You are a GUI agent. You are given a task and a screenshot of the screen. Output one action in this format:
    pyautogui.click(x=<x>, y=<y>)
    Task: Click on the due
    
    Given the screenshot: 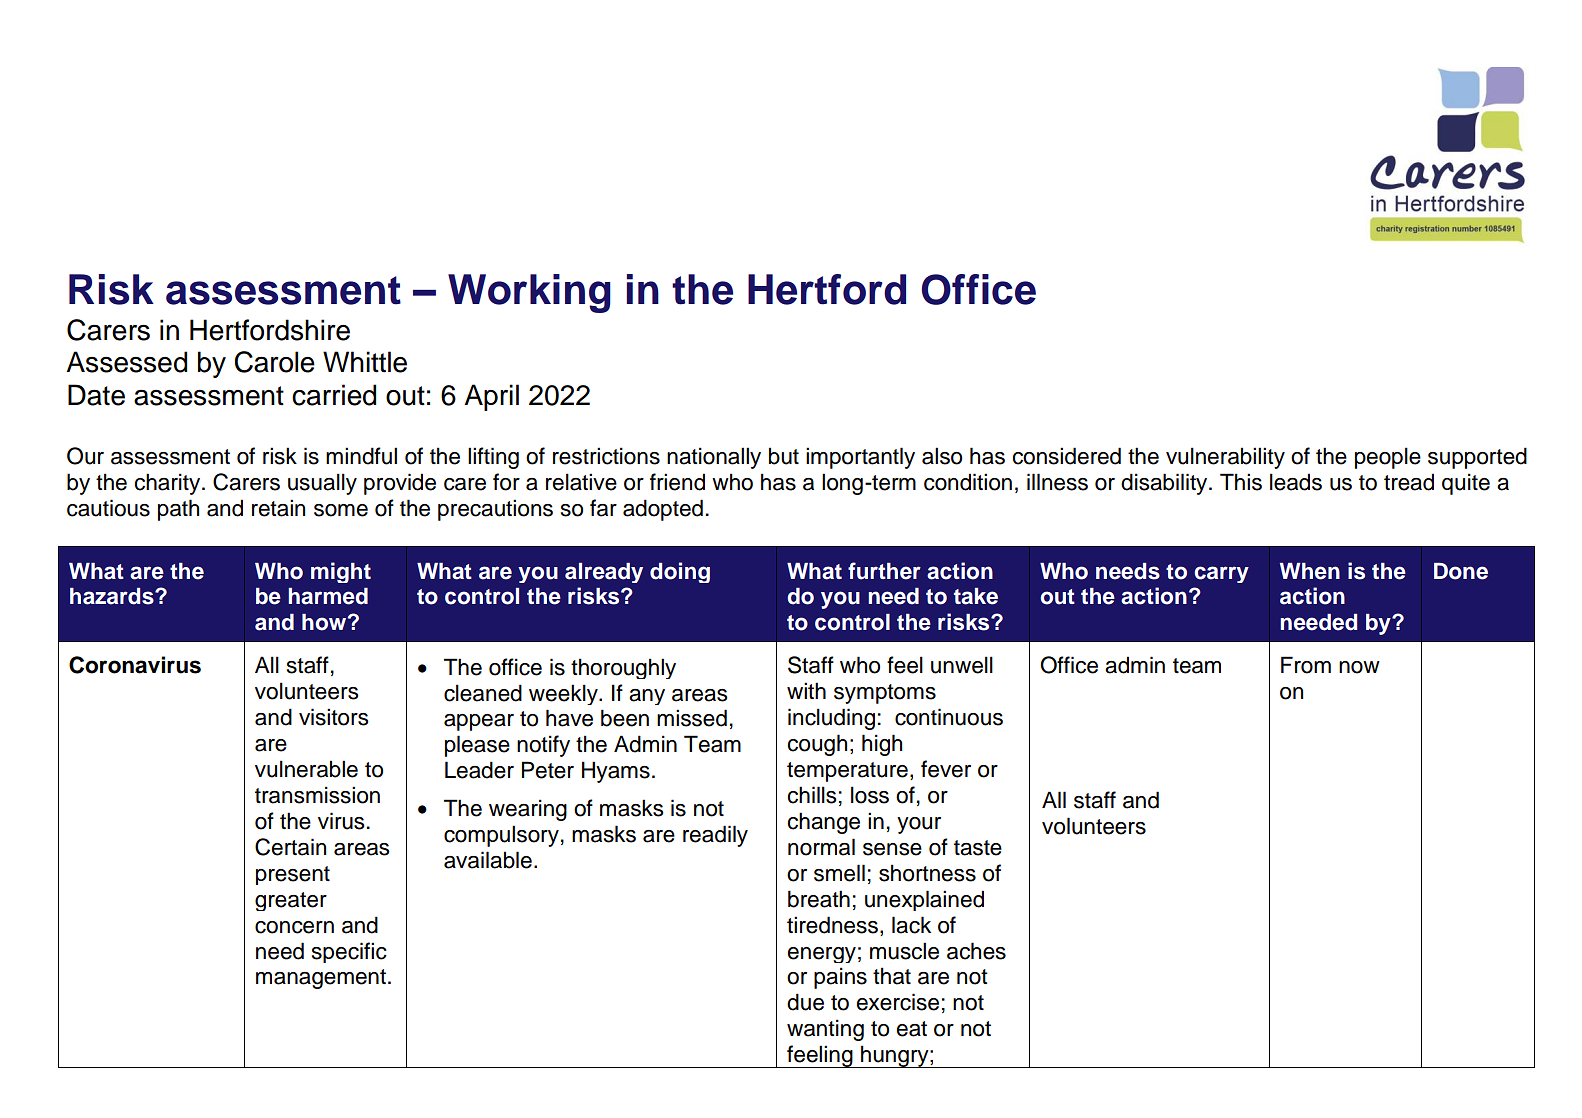 What is the action you would take?
    pyautogui.click(x=805, y=1002)
